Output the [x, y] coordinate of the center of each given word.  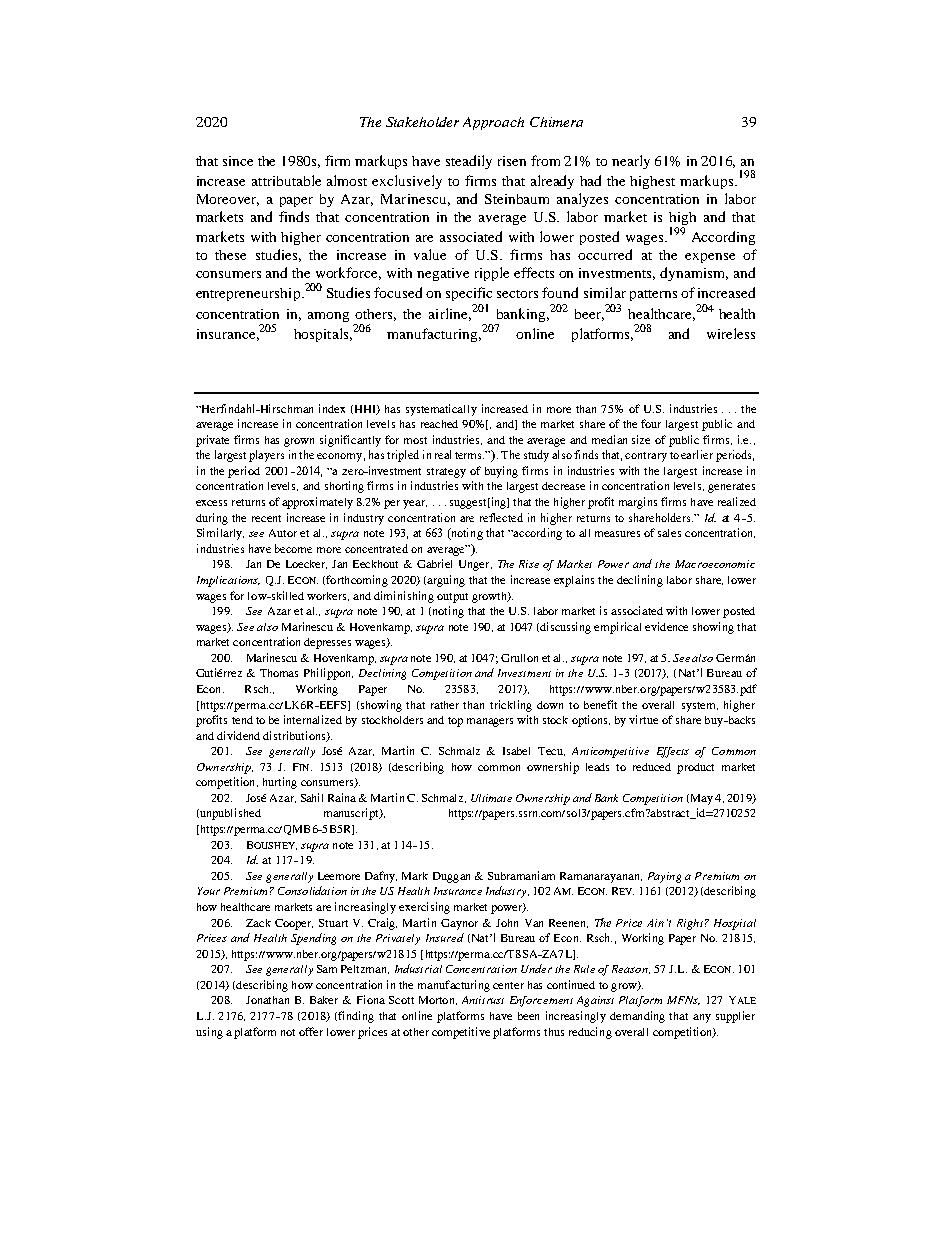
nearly [631, 162]
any [702, 1018]
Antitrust [483, 1000]
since [238, 161]
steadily [469, 162]
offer [311, 1031]
